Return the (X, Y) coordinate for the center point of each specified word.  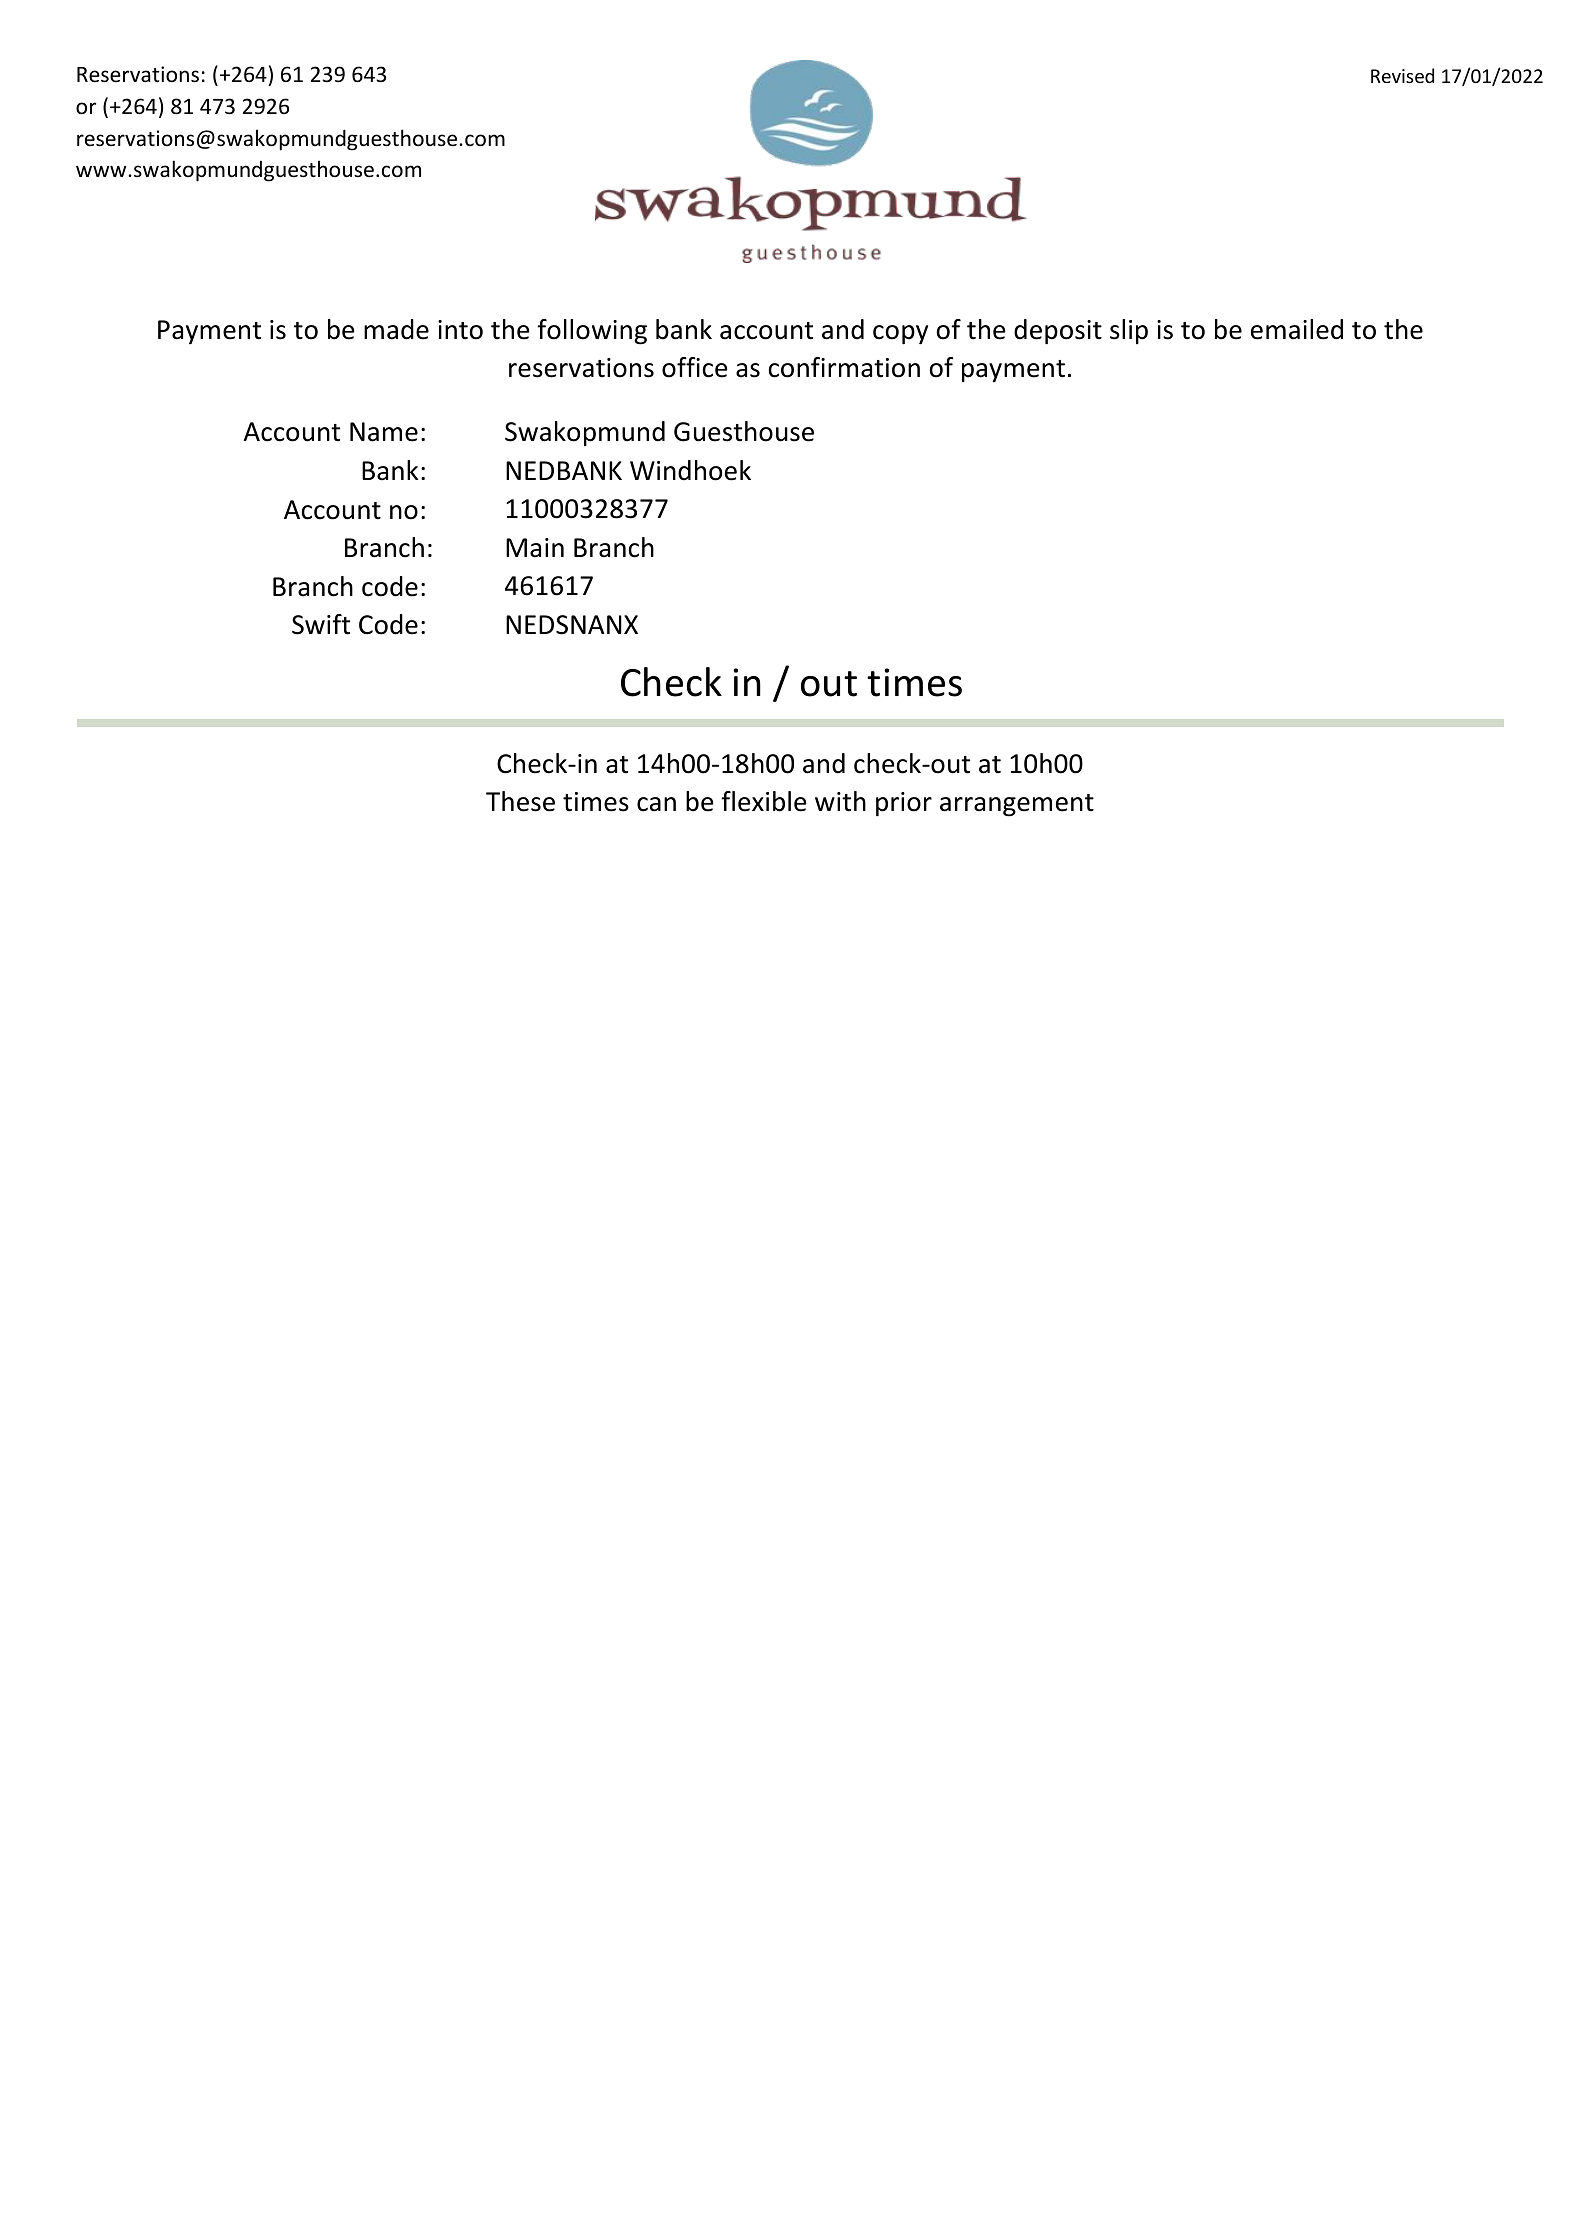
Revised (1402, 75)
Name (384, 432)
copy (900, 335)
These (520, 801)
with (840, 801)
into (460, 330)
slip (1129, 331)
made (396, 329)
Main (535, 548)
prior (904, 804)
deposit (1058, 332)
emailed (1297, 329)
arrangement (1017, 805)
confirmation (844, 367)
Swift (321, 624)
